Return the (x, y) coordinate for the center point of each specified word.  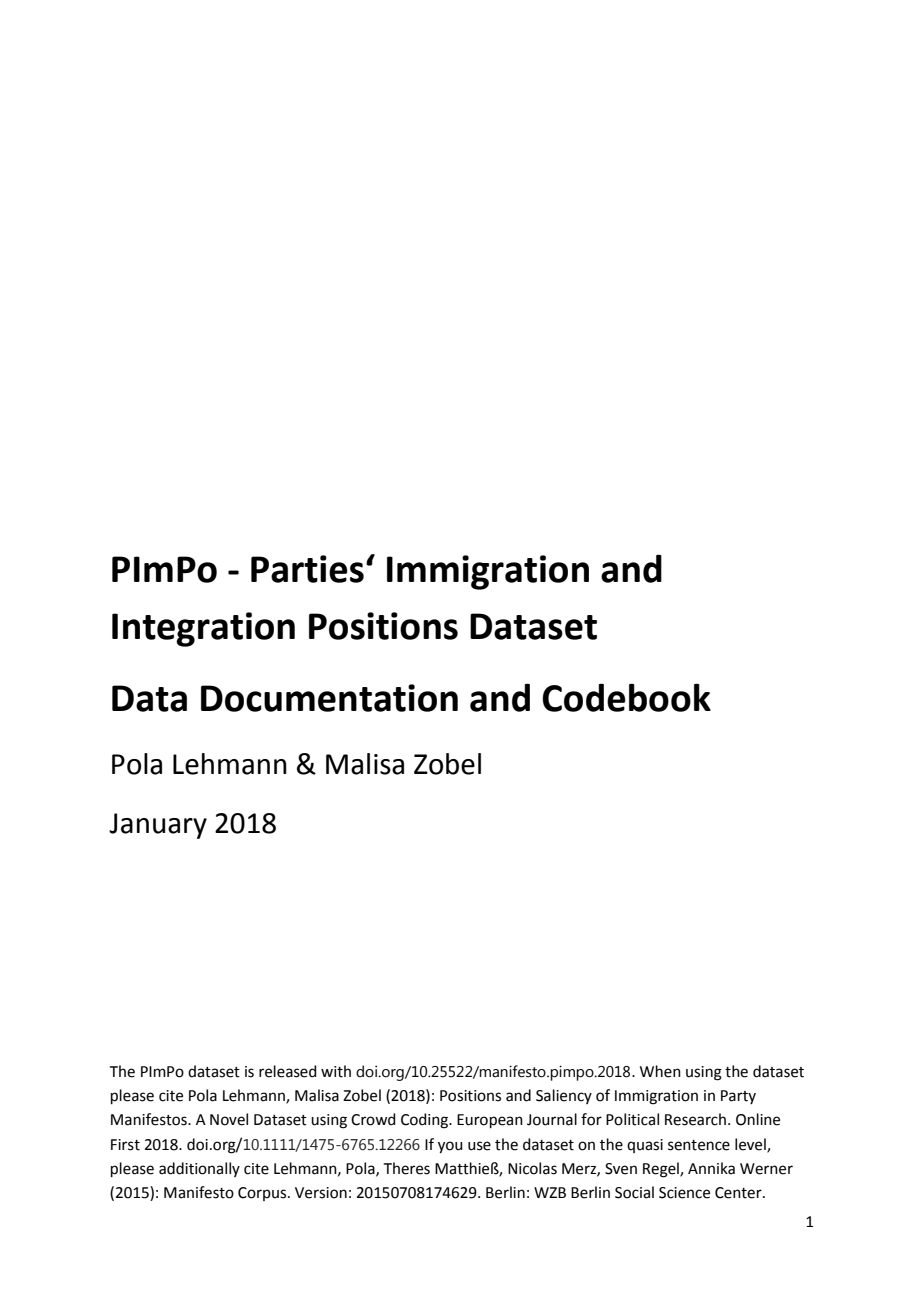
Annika (711, 1168)
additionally (199, 1169)
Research (695, 1119)
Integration (203, 629)
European (490, 1121)
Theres (407, 1168)
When (660, 1071)
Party (738, 1097)
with (336, 1071)
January (158, 826)
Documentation (329, 698)
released (288, 1071)
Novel (229, 1119)
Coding (425, 1121)
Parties (307, 569)
